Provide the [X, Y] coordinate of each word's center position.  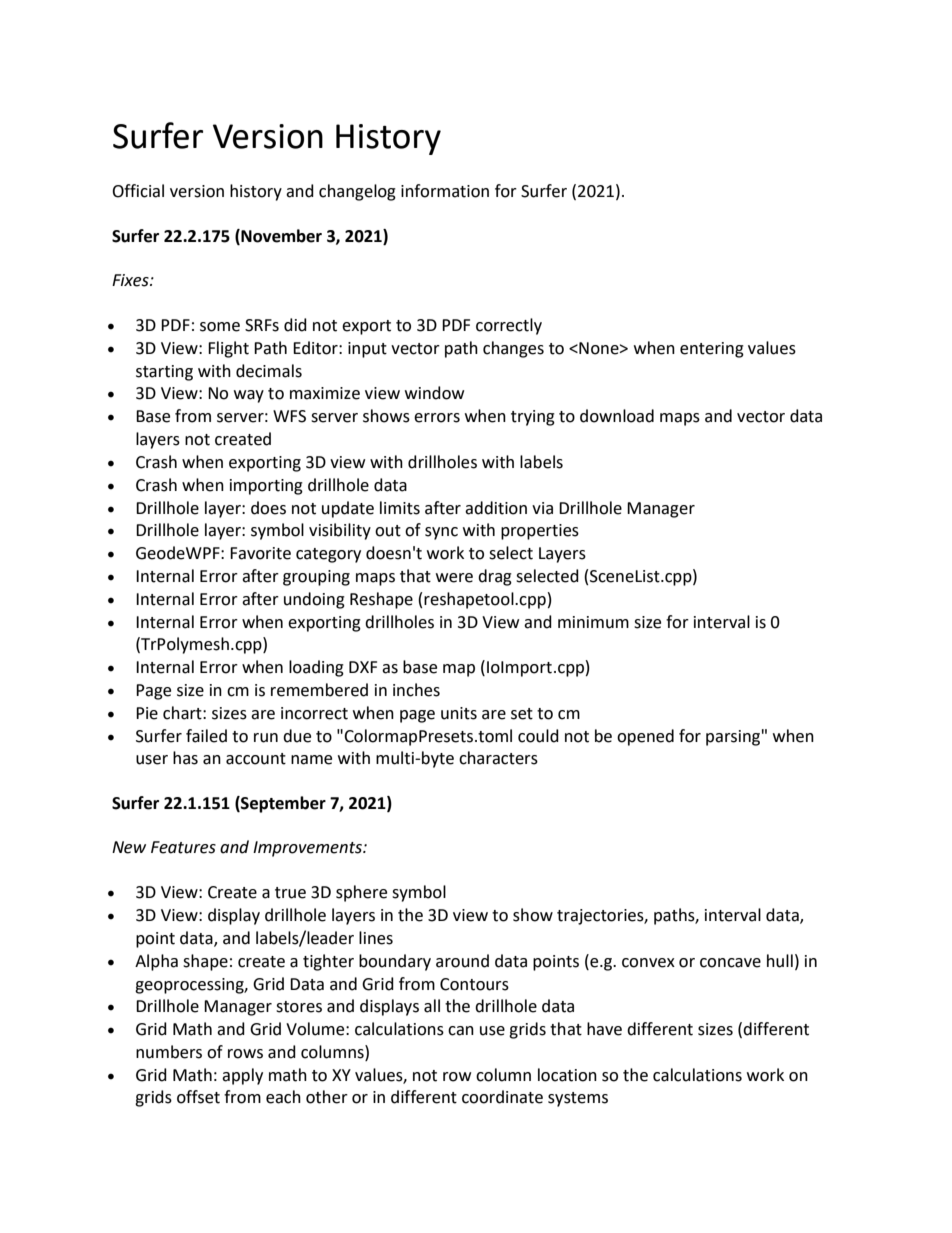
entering [712, 350]
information [445, 191]
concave [730, 963]
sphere [361, 893]
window [434, 393]
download [617, 416]
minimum [593, 622]
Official [138, 191]
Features [183, 847]
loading [316, 668]
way [249, 396]
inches [416, 690]
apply [242, 1076]
